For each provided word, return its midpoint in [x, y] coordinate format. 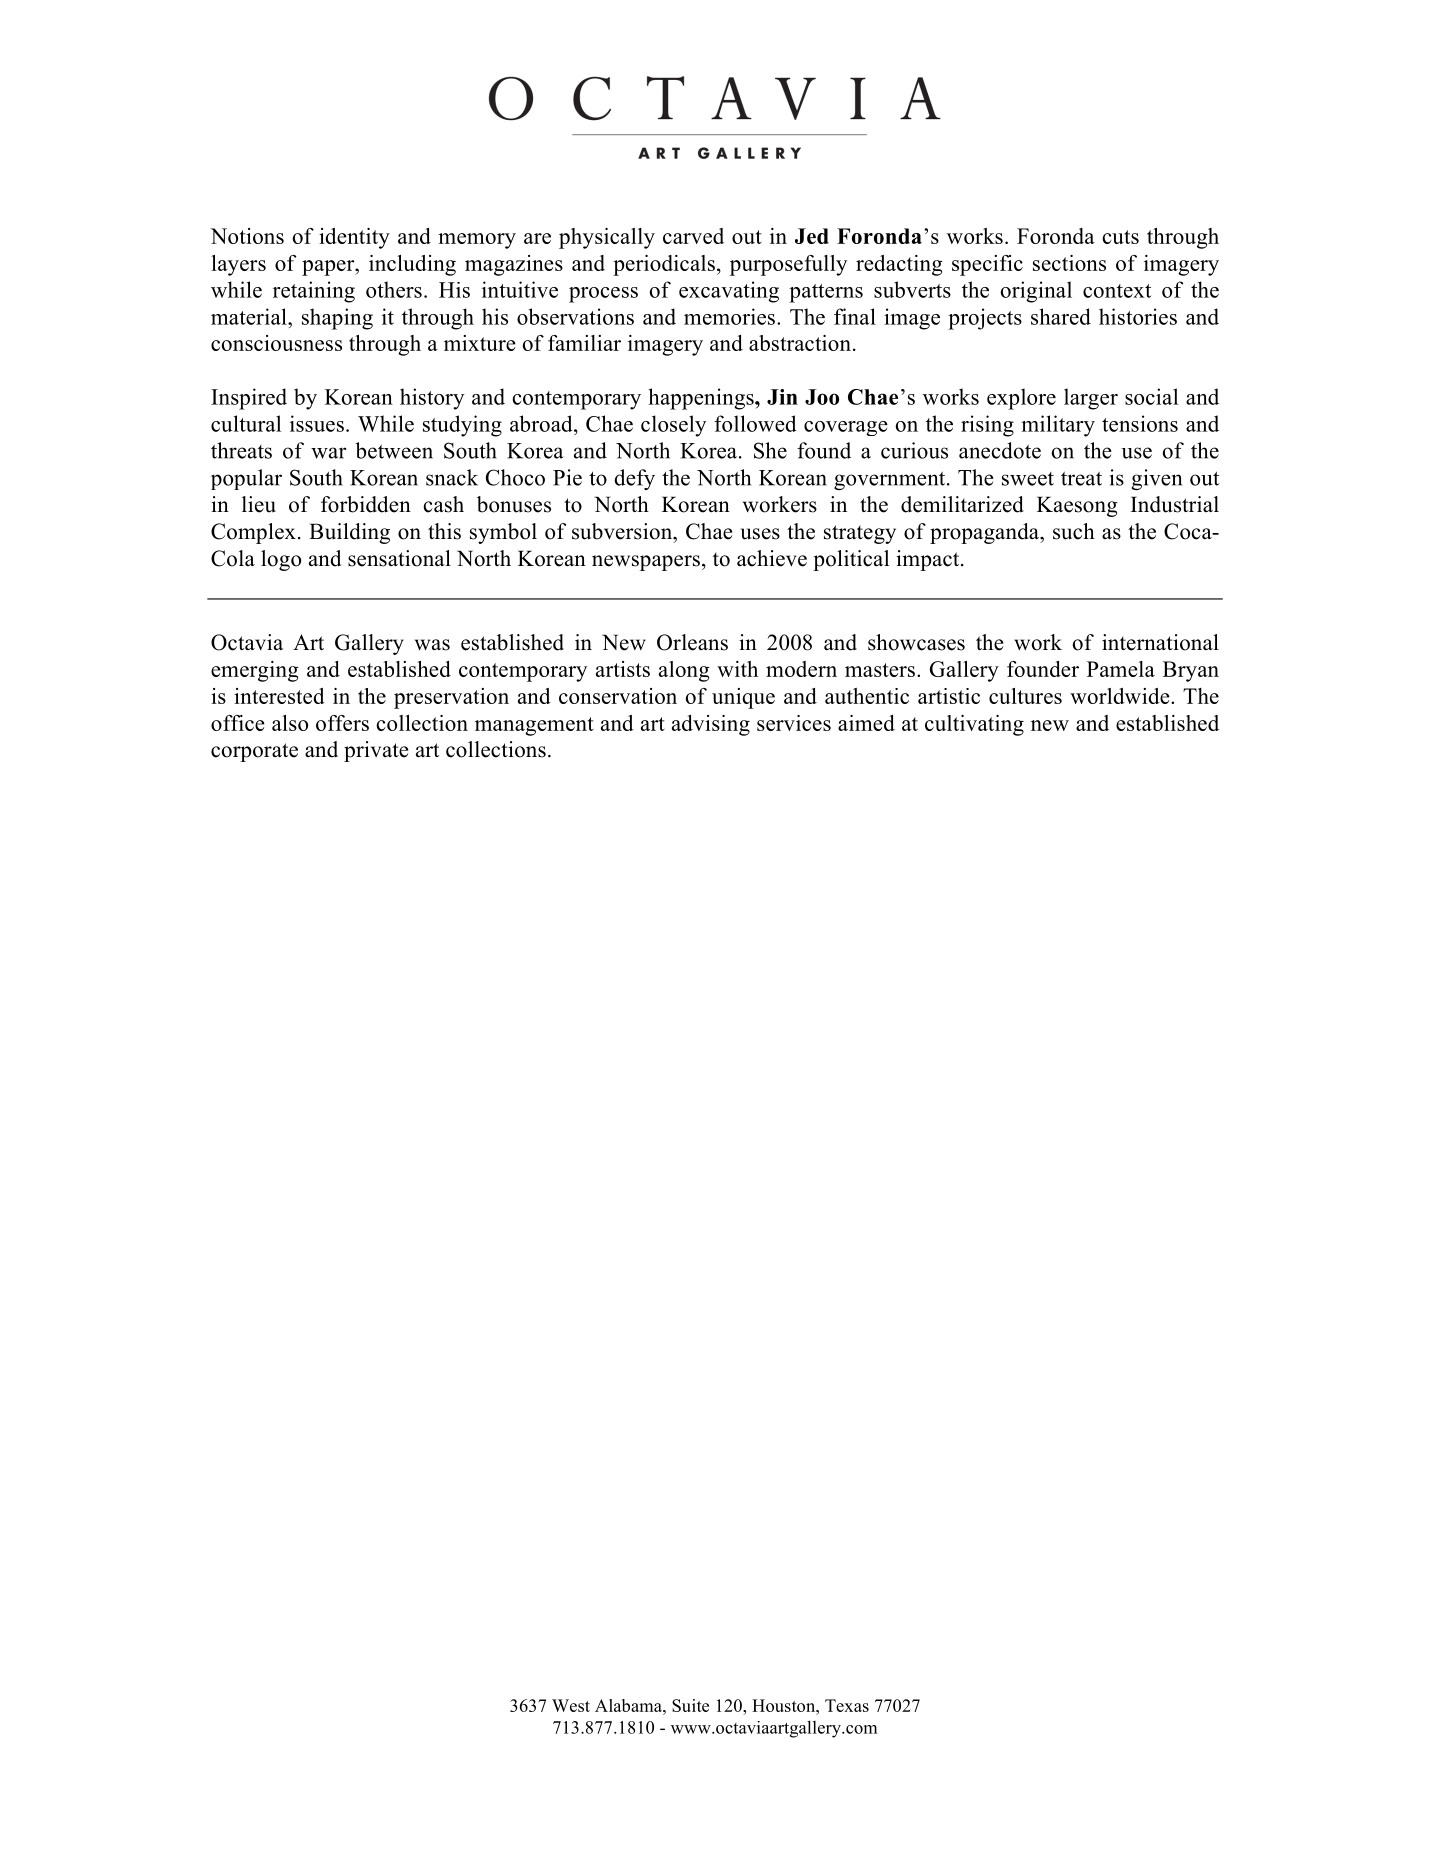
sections [1069, 263]
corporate [254, 752]
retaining [314, 292]
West [571, 1705]
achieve [772, 558]
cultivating [974, 725]
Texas [847, 1705]
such [1074, 531]
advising [711, 725]
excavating [729, 292]
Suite [690, 1705]
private [376, 751]
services [794, 723]
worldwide [1121, 696]
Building [349, 533]
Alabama [629, 1705]
